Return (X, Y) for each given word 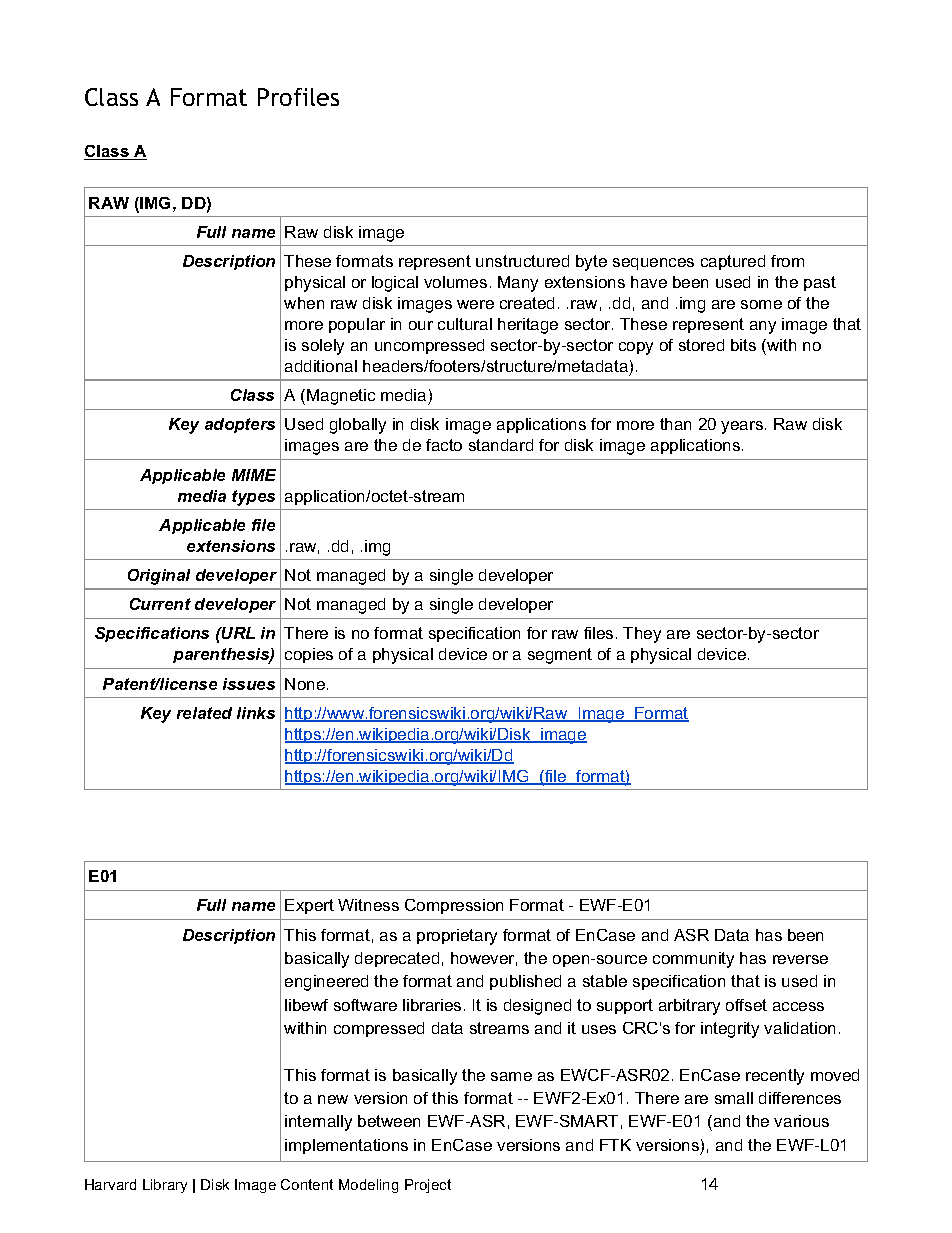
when (304, 303)
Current (160, 604)
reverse (800, 959)
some (761, 304)
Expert (309, 906)
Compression (454, 906)
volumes (455, 282)
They (642, 635)
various (801, 1121)
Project (428, 1186)
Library (165, 1186)
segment (560, 656)
